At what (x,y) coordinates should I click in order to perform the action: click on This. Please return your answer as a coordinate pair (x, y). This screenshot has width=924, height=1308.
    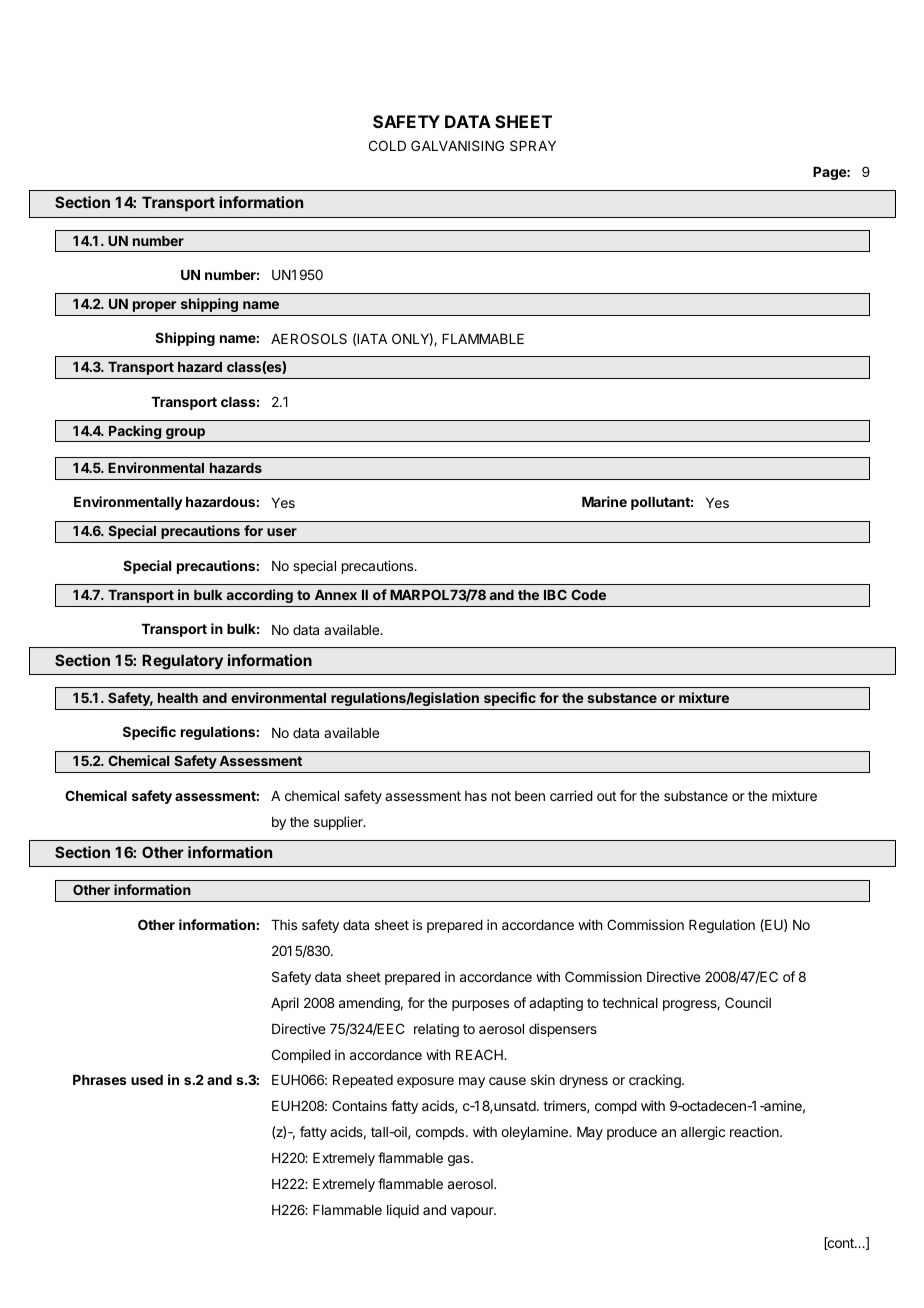
    Looking at the image, I should click on (284, 924).
